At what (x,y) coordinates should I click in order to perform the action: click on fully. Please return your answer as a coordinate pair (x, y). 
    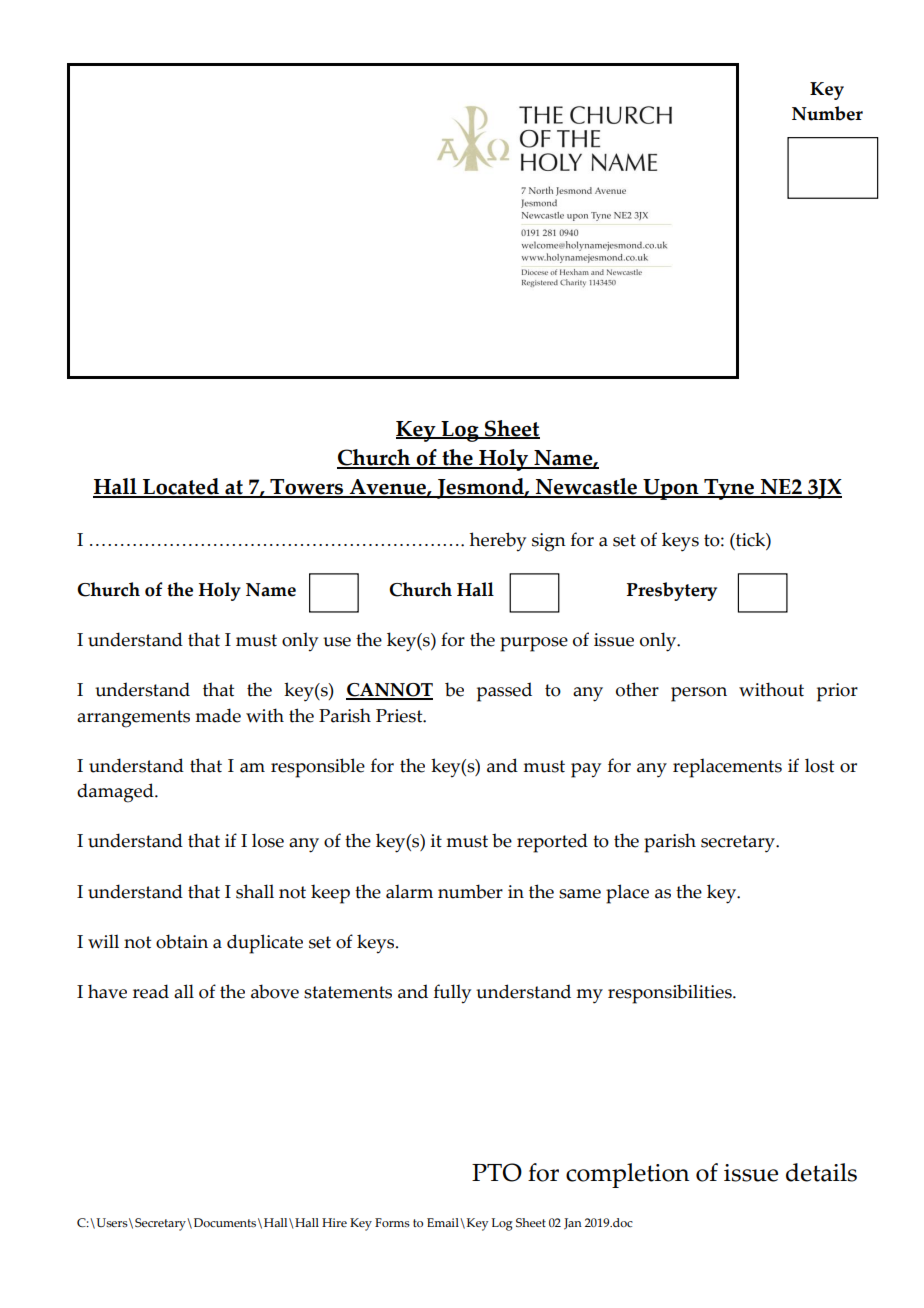
    Looking at the image, I should click on (452, 994).
